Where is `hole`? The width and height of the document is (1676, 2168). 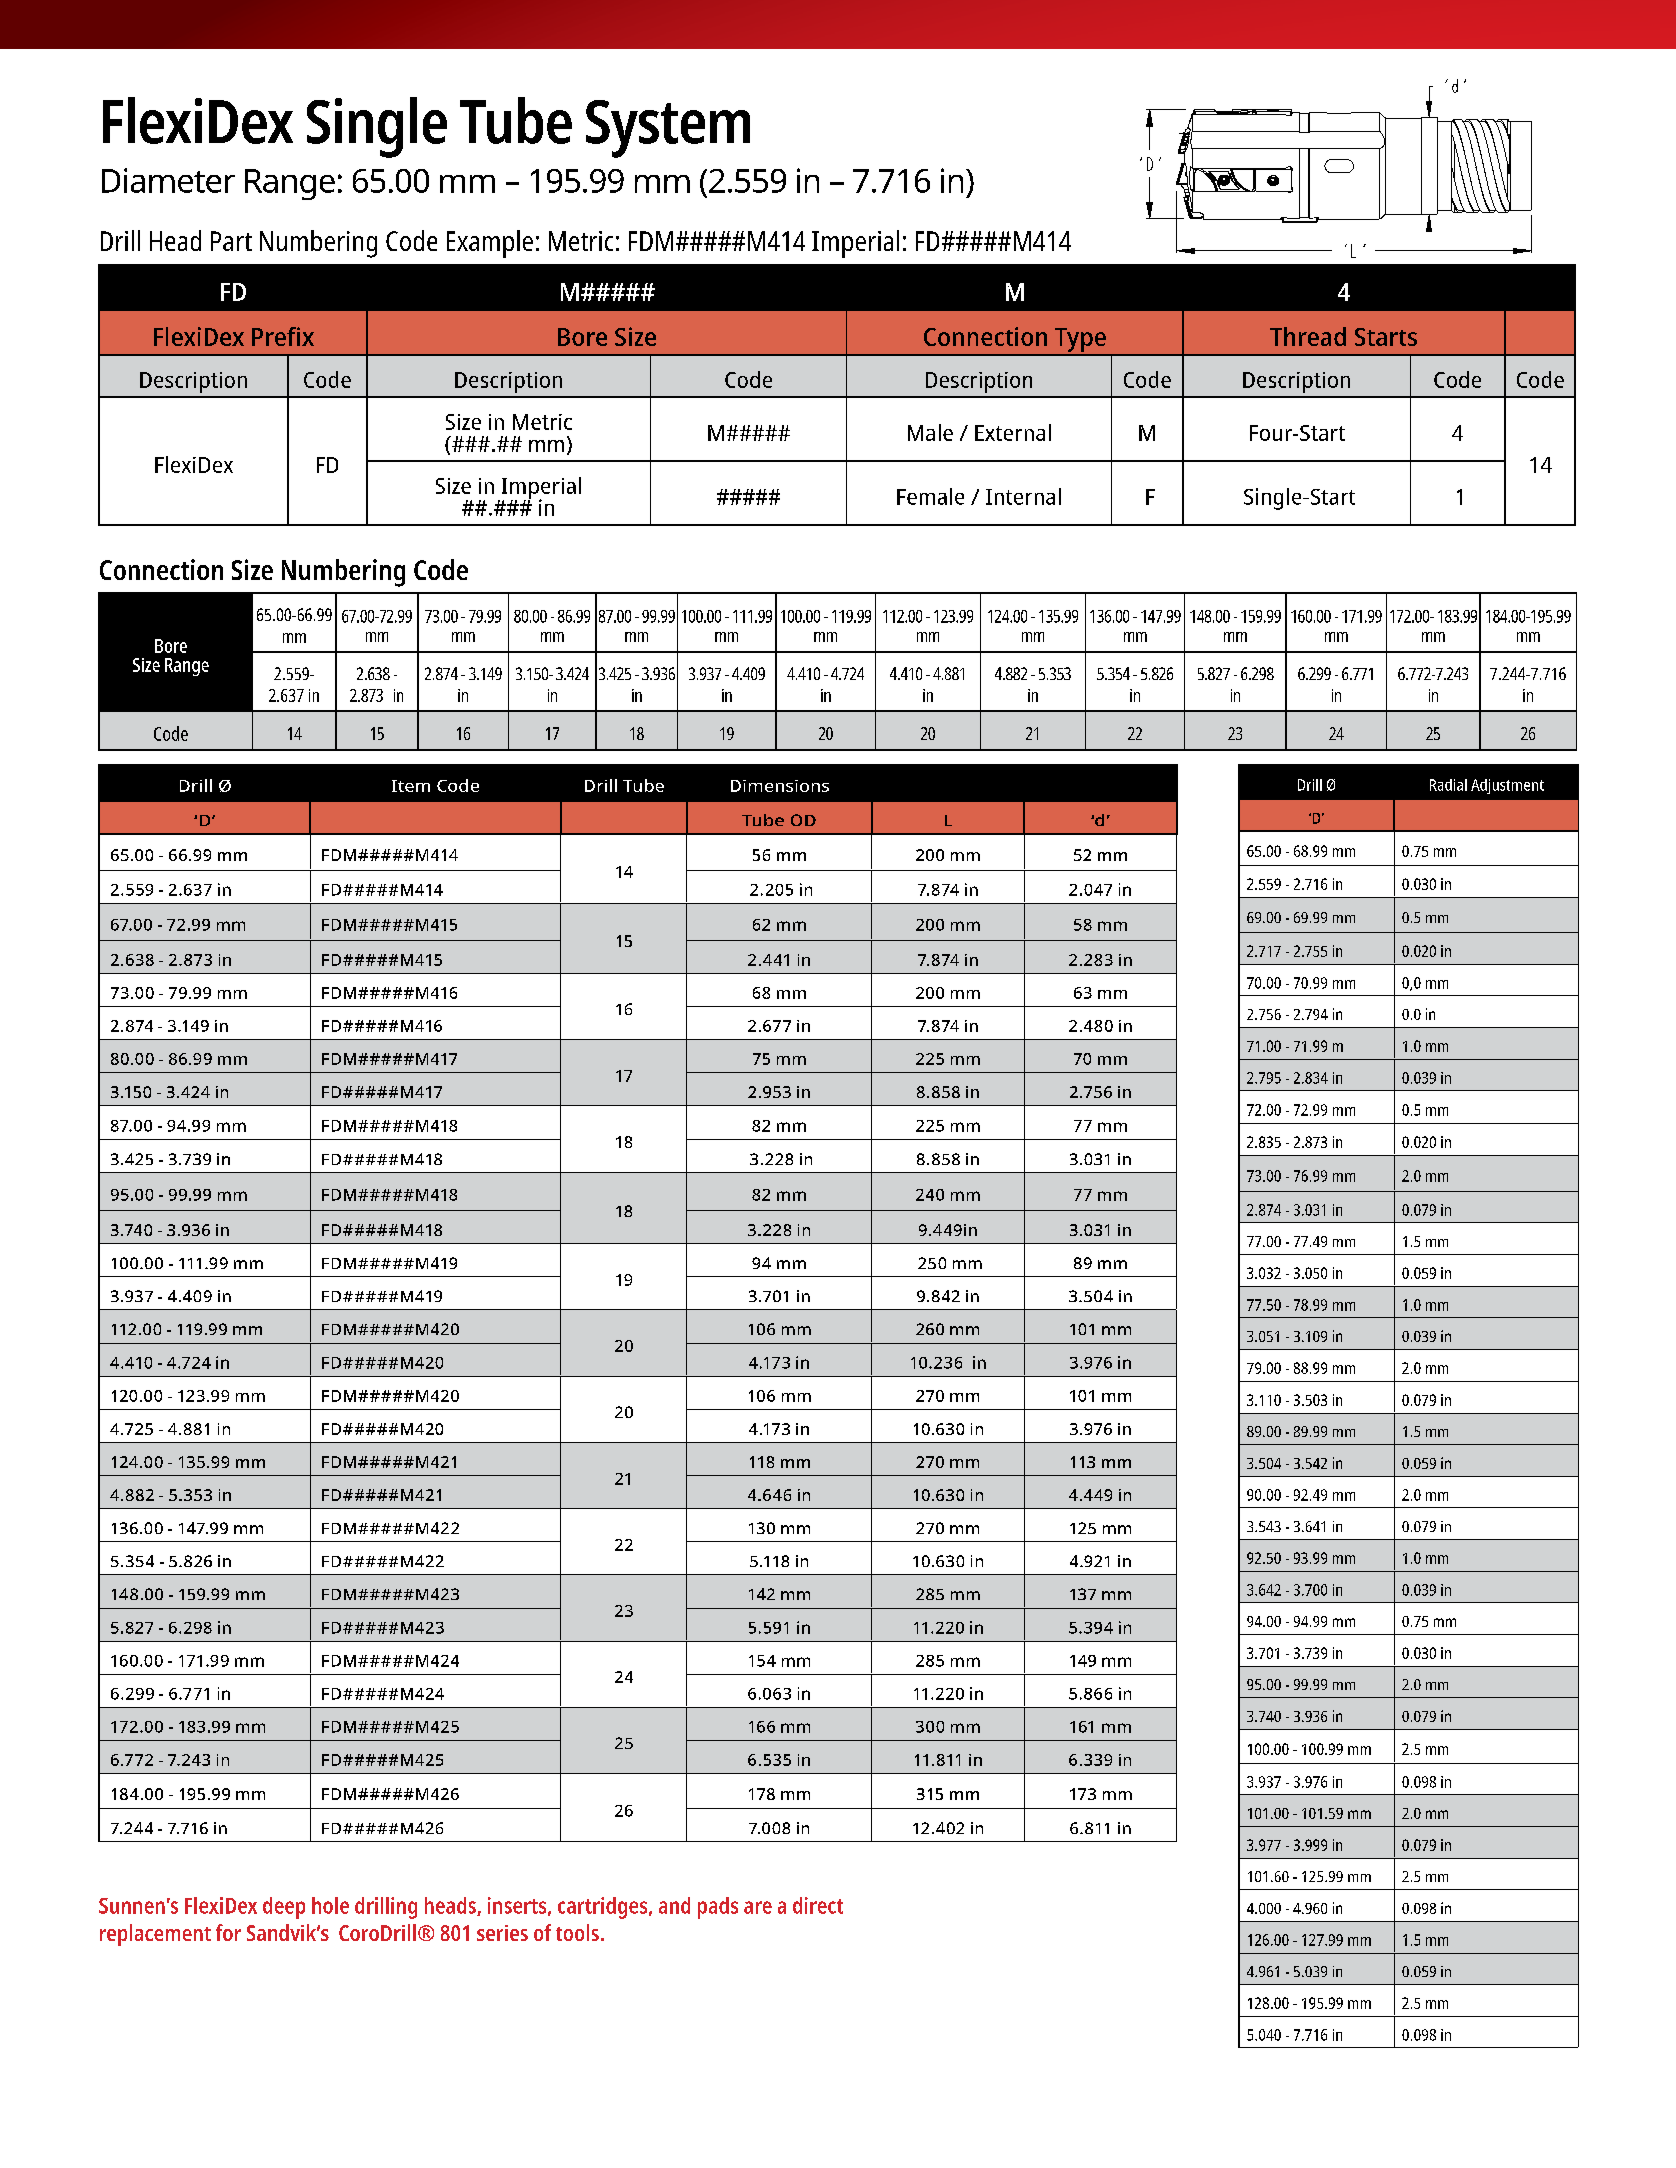
hole is located at coordinates (330, 1905).
